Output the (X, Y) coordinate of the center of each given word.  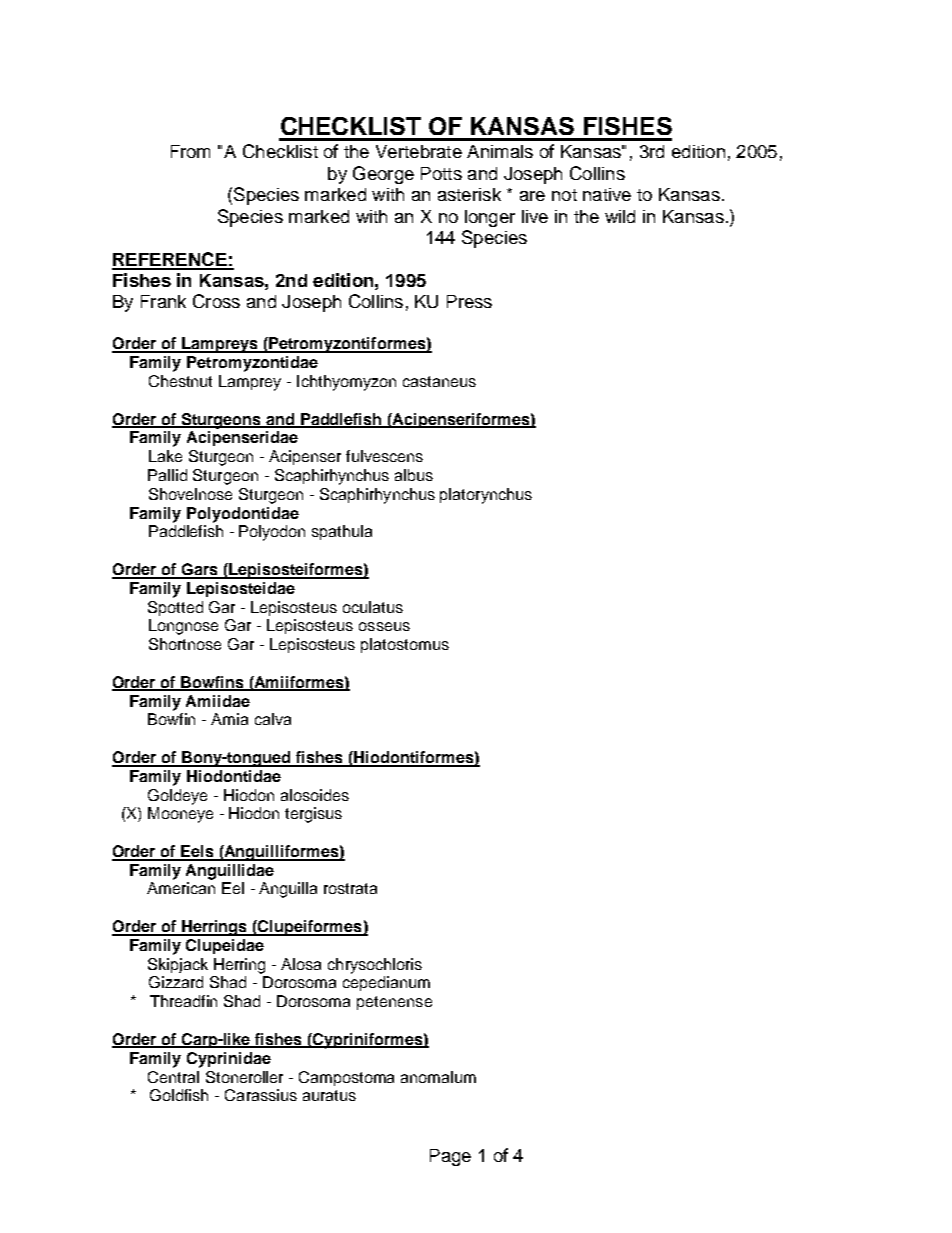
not (564, 195)
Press (469, 301)
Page (450, 1157)
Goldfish (179, 1095)
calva (273, 719)
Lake (165, 456)
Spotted (175, 608)
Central (173, 1077)
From (190, 151)
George (383, 175)
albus (414, 475)
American (181, 888)
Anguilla (288, 890)
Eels (198, 852)
